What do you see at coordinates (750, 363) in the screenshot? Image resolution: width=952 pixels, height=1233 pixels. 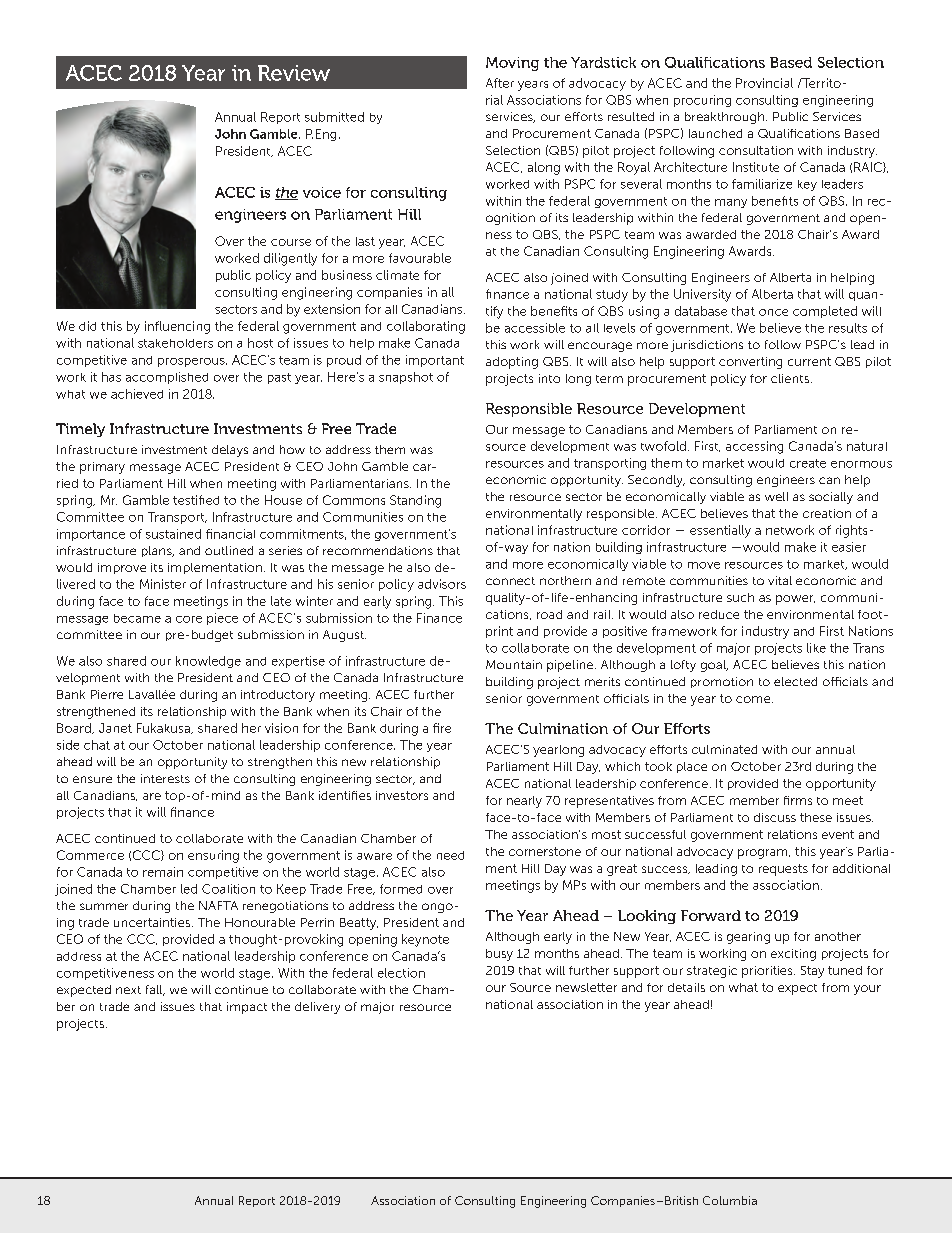 I see `converting` at bounding box center [750, 363].
